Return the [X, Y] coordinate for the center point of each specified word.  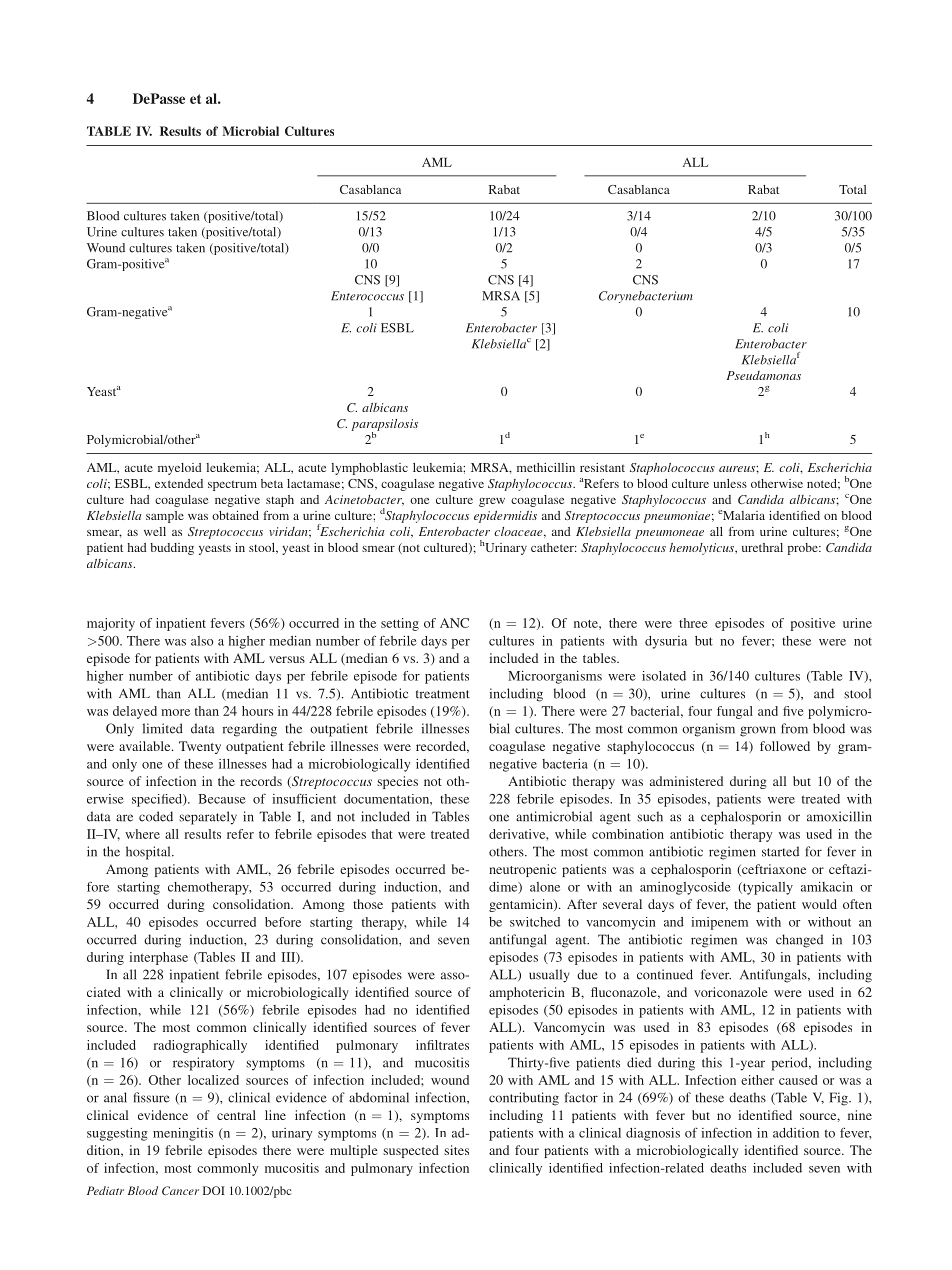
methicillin [546, 467]
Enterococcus [367, 296]
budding [172, 549]
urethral [762, 547]
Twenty [200, 747]
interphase [158, 958]
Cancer [180, 1190]
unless [730, 483]
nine [860, 1115]
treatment [443, 694]
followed [785, 746]
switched [535, 922]
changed [799, 941]
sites [456, 1150]
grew [492, 502]
